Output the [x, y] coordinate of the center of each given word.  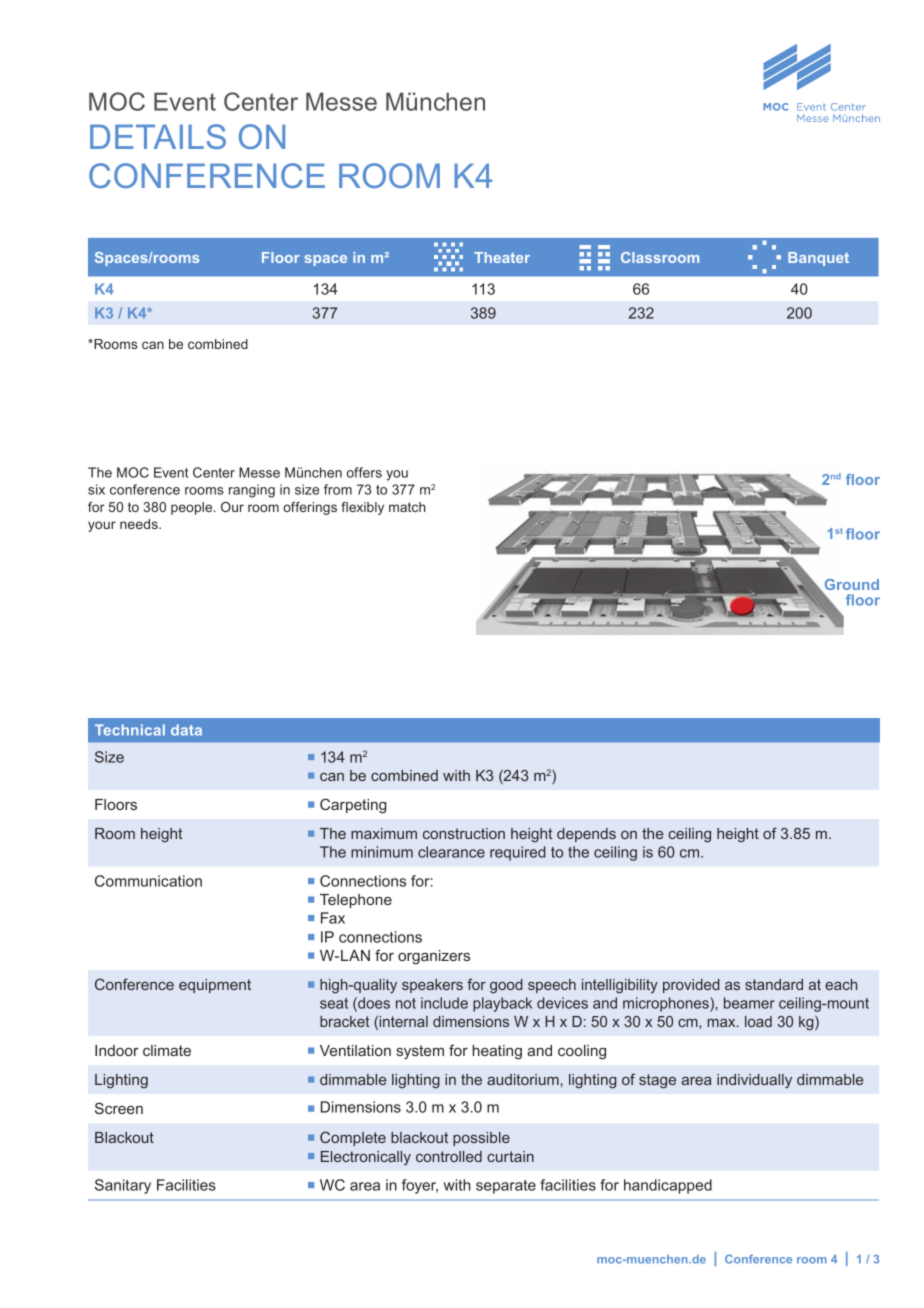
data [186, 730]
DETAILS [158, 136]
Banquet [818, 259]
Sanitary [123, 1186]
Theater [502, 257]
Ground [850, 586]
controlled [449, 1156]
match [407, 507]
